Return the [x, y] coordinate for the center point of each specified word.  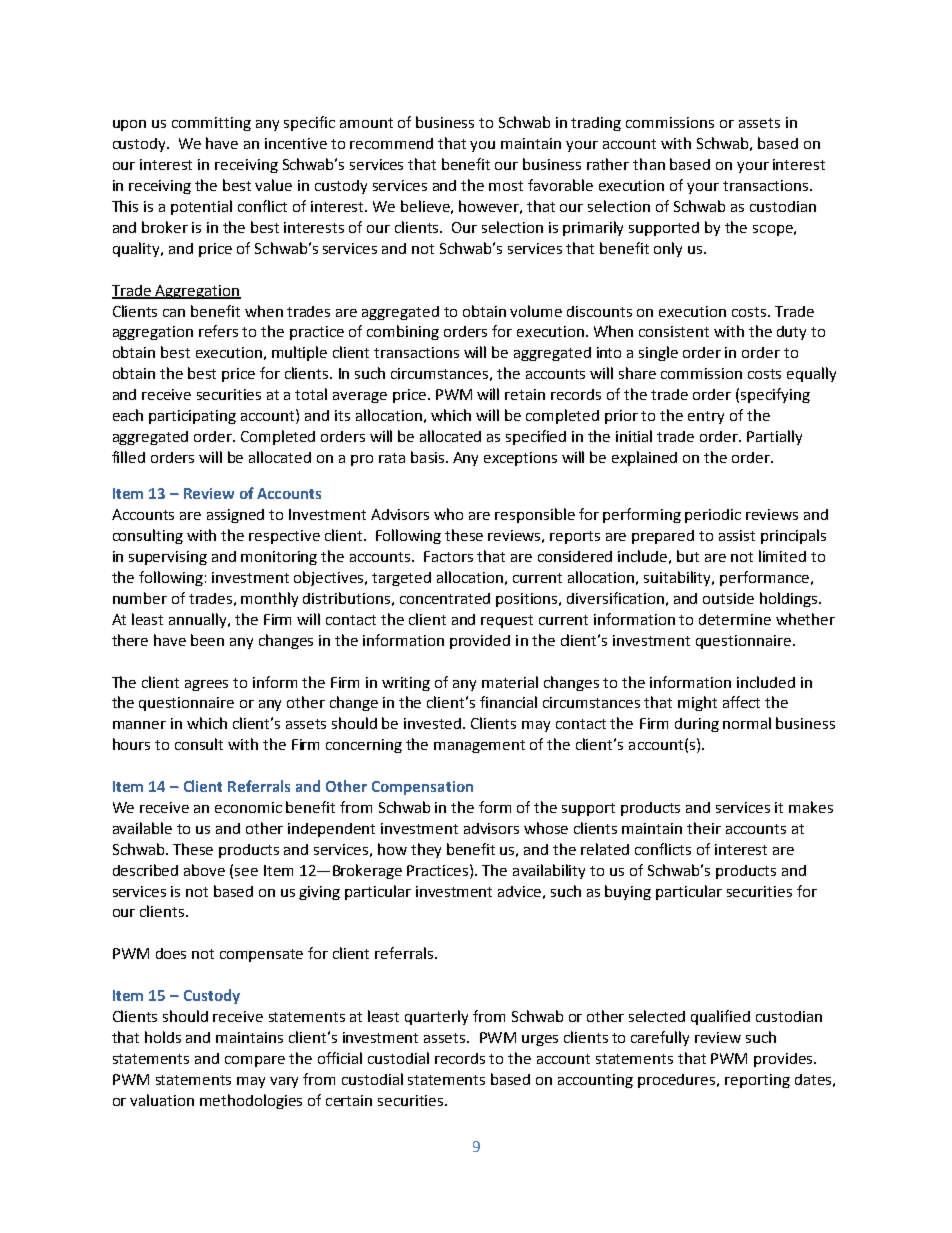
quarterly [436, 1017]
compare [255, 1061]
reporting [757, 1081]
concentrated [445, 598]
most [506, 186]
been [207, 640]
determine [735, 619]
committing [211, 124]
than [649, 164]
